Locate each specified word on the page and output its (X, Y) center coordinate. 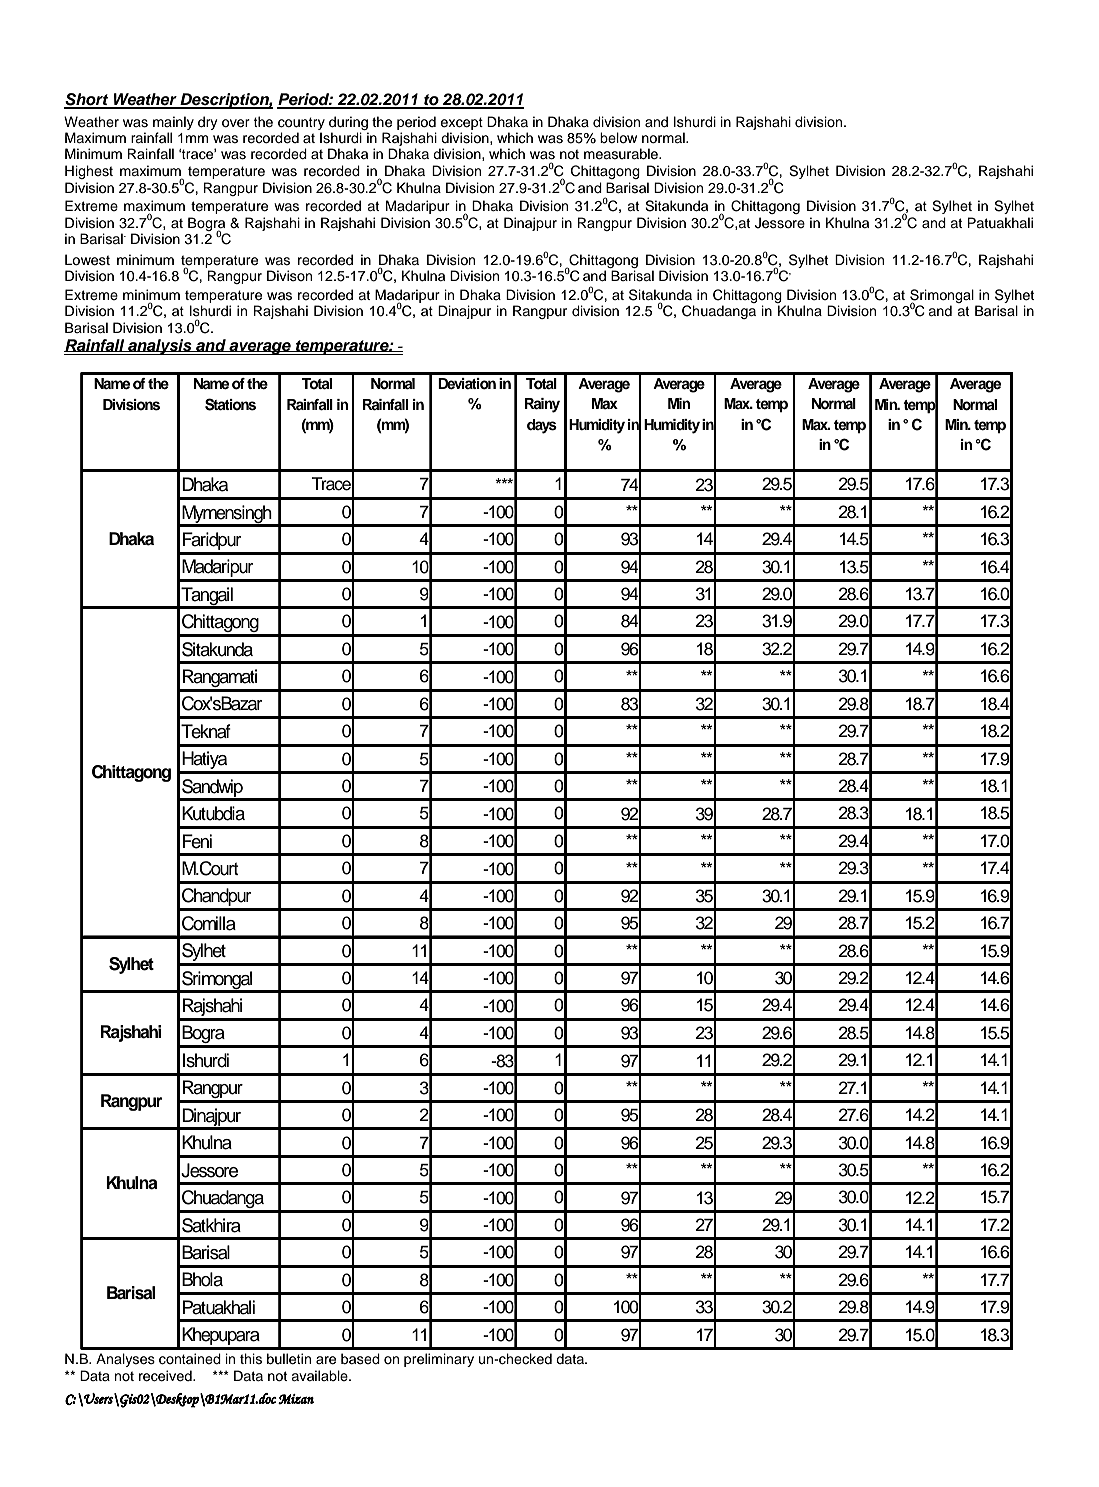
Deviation (467, 384)
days (542, 426)
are (326, 1360)
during (348, 123)
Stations (230, 404)
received (166, 1376)
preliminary (439, 1360)
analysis (160, 347)
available (320, 1375)
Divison (289, 276)
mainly (173, 123)
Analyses (125, 1360)
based (360, 1359)
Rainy (542, 405)
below (618, 138)
